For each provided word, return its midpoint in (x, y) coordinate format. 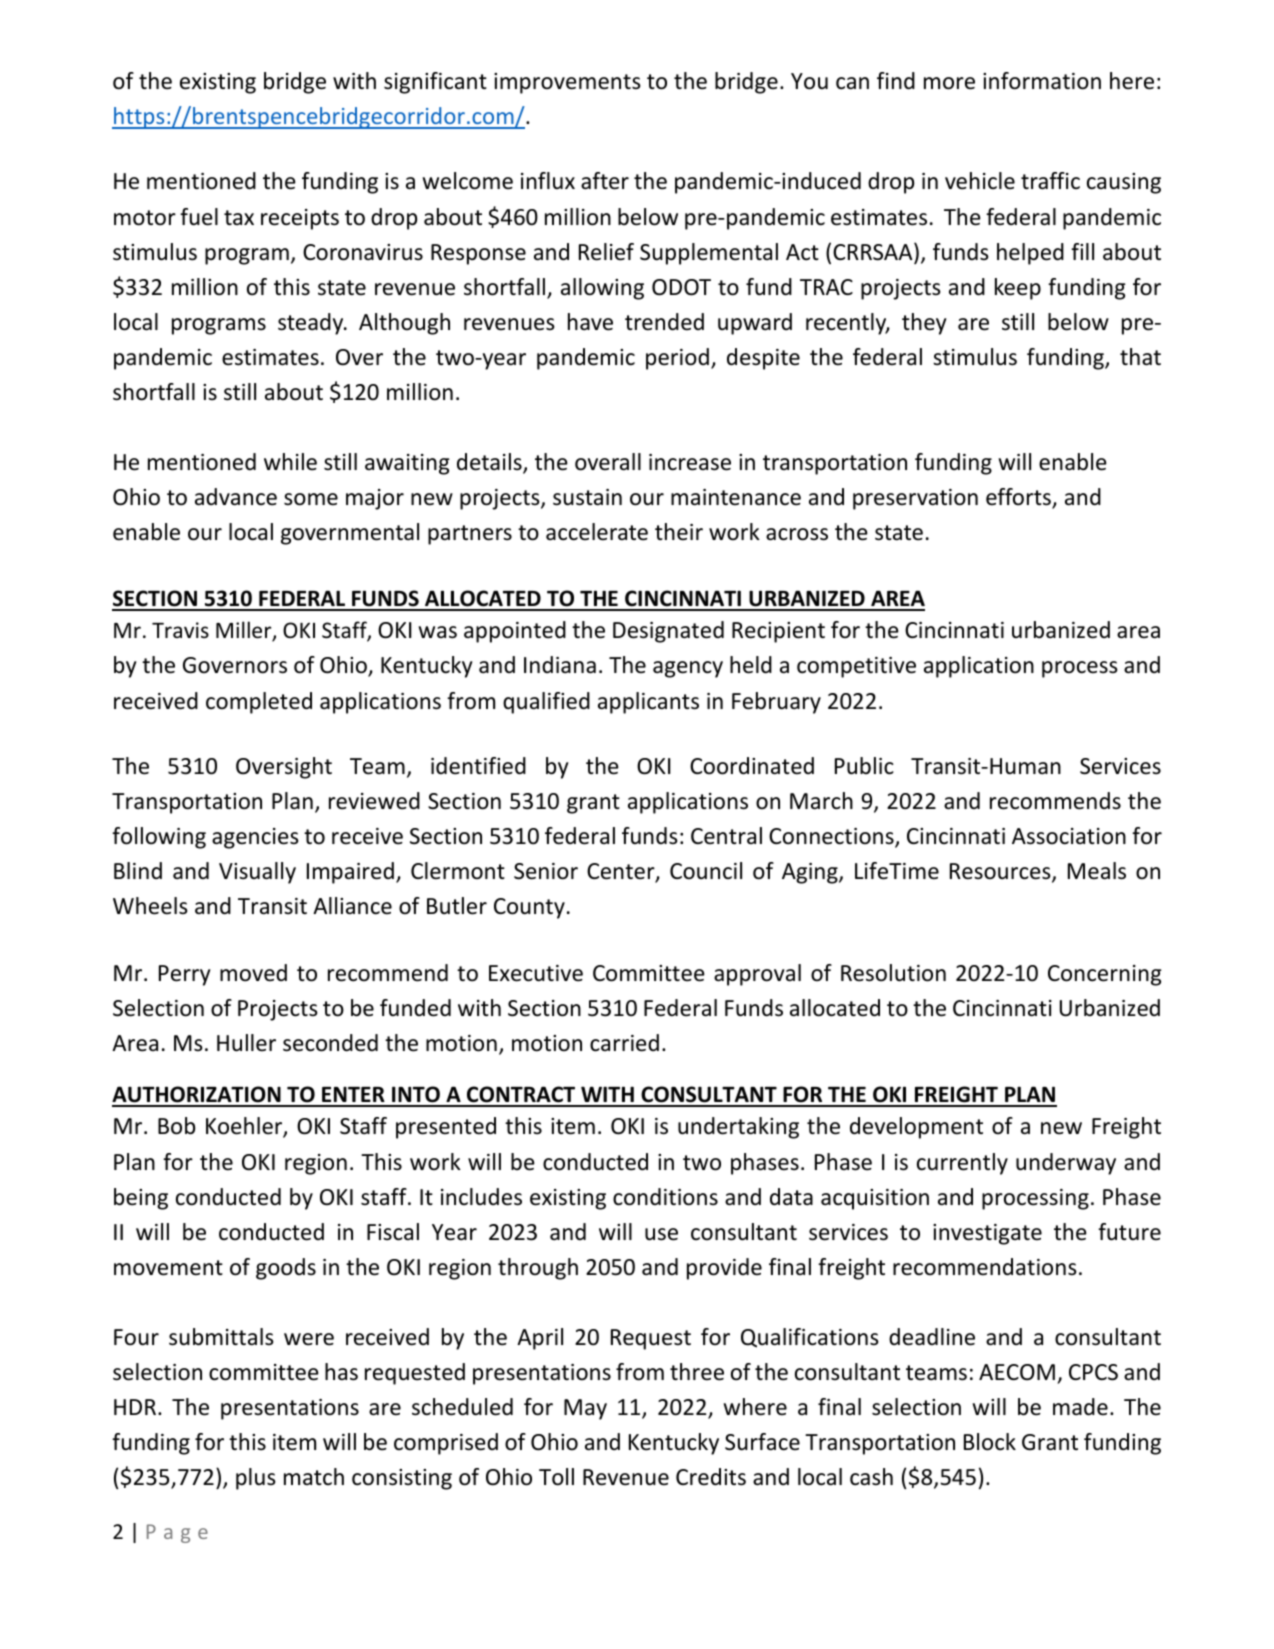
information (1042, 81)
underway (1066, 1164)
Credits (711, 1477)
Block (990, 1442)
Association (1069, 836)
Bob (176, 1126)
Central (726, 836)
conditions (665, 1197)
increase (690, 462)
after (605, 181)
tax (239, 217)
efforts (1019, 498)
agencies (255, 838)
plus (256, 1479)
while (290, 462)
